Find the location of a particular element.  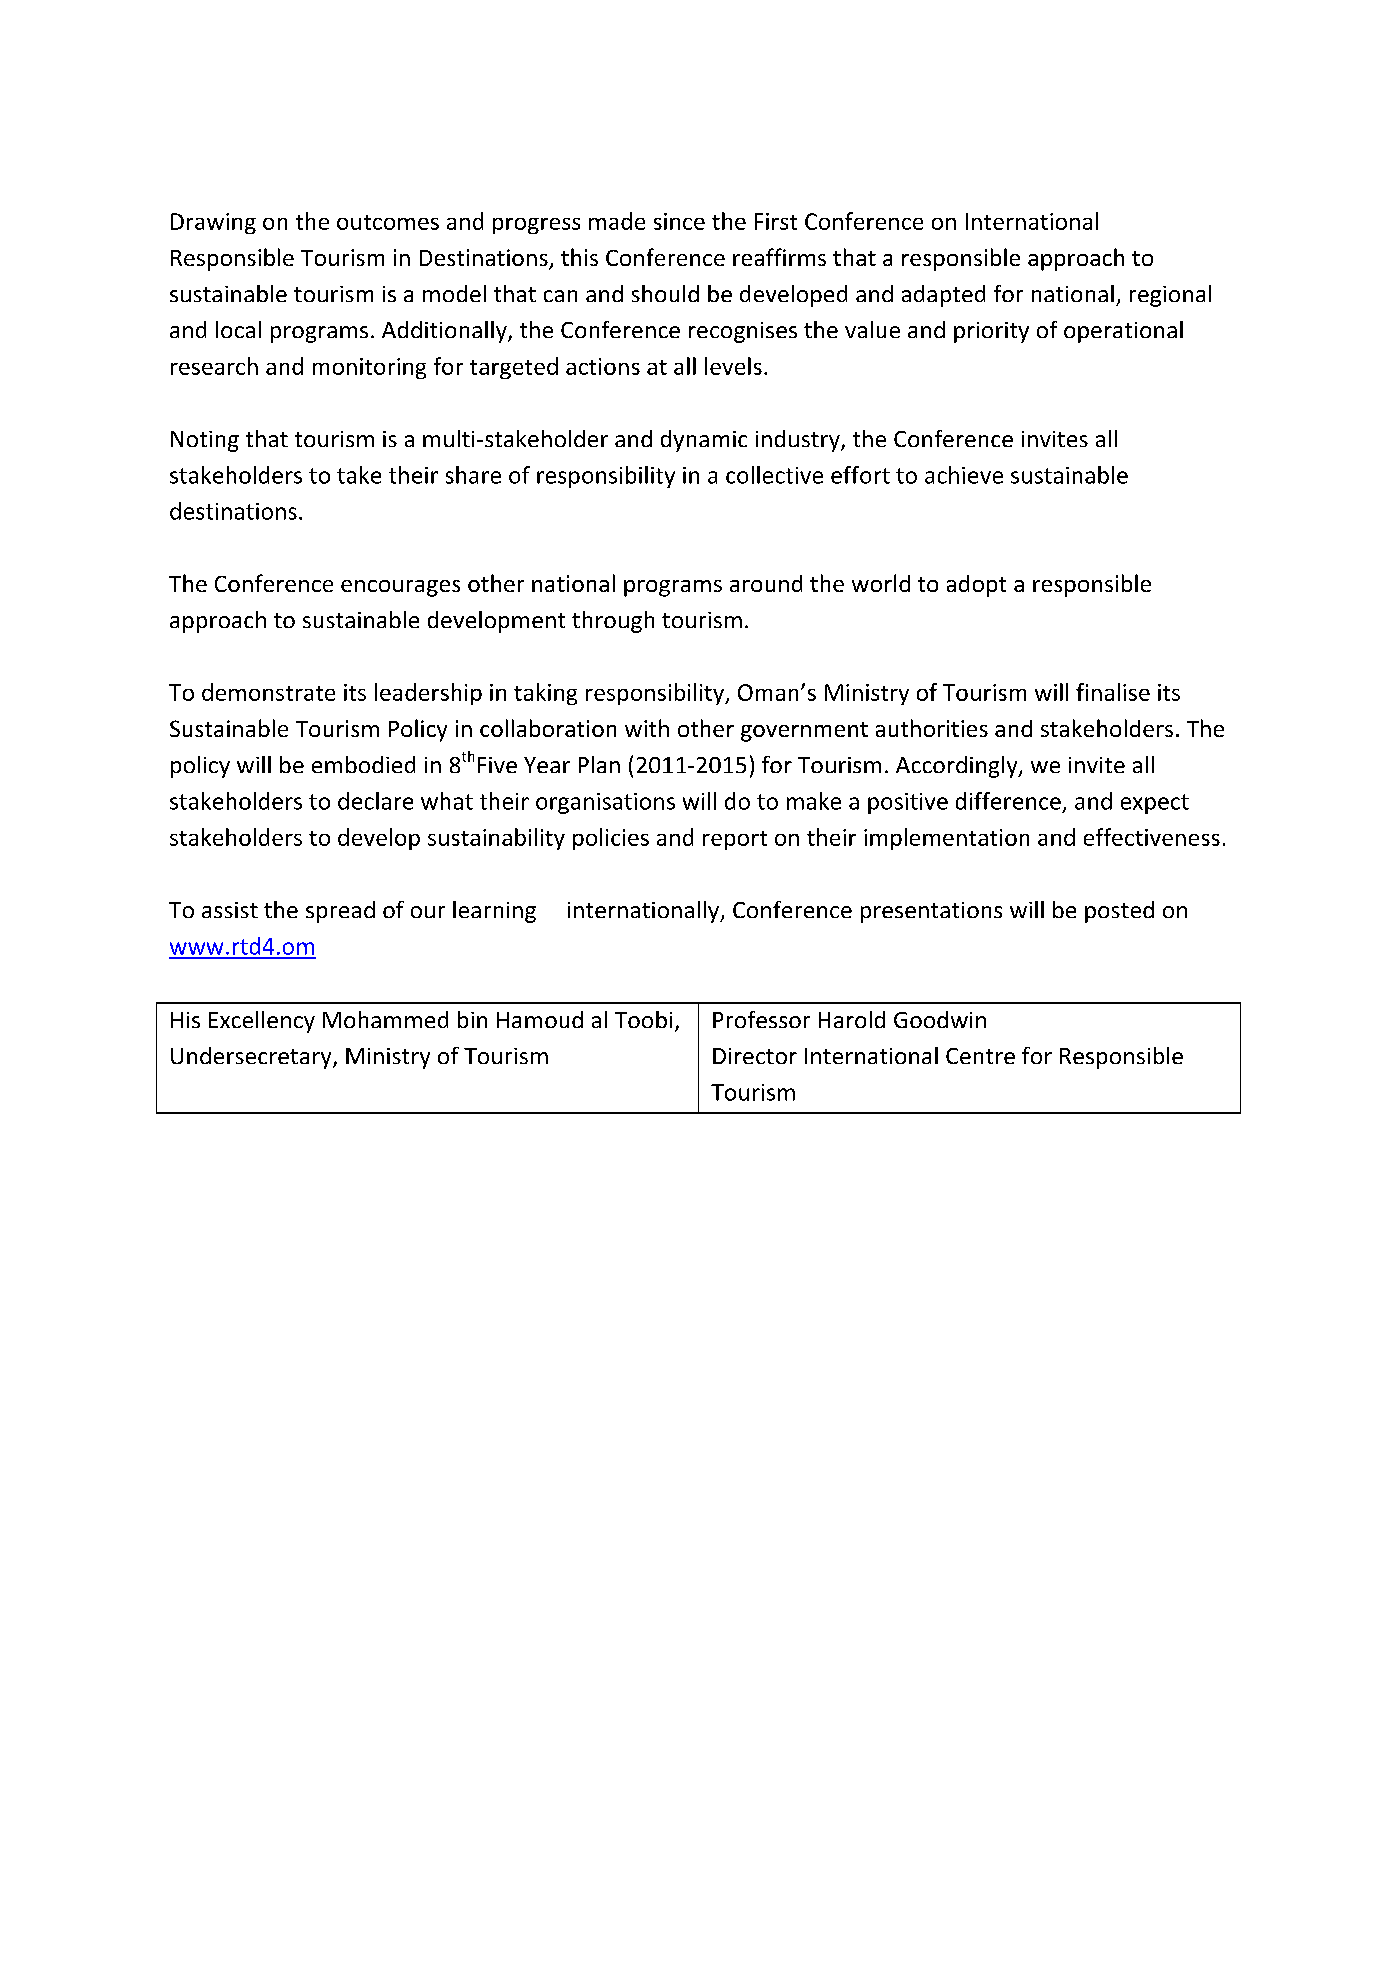

Professor is located at coordinates (761, 1019).
